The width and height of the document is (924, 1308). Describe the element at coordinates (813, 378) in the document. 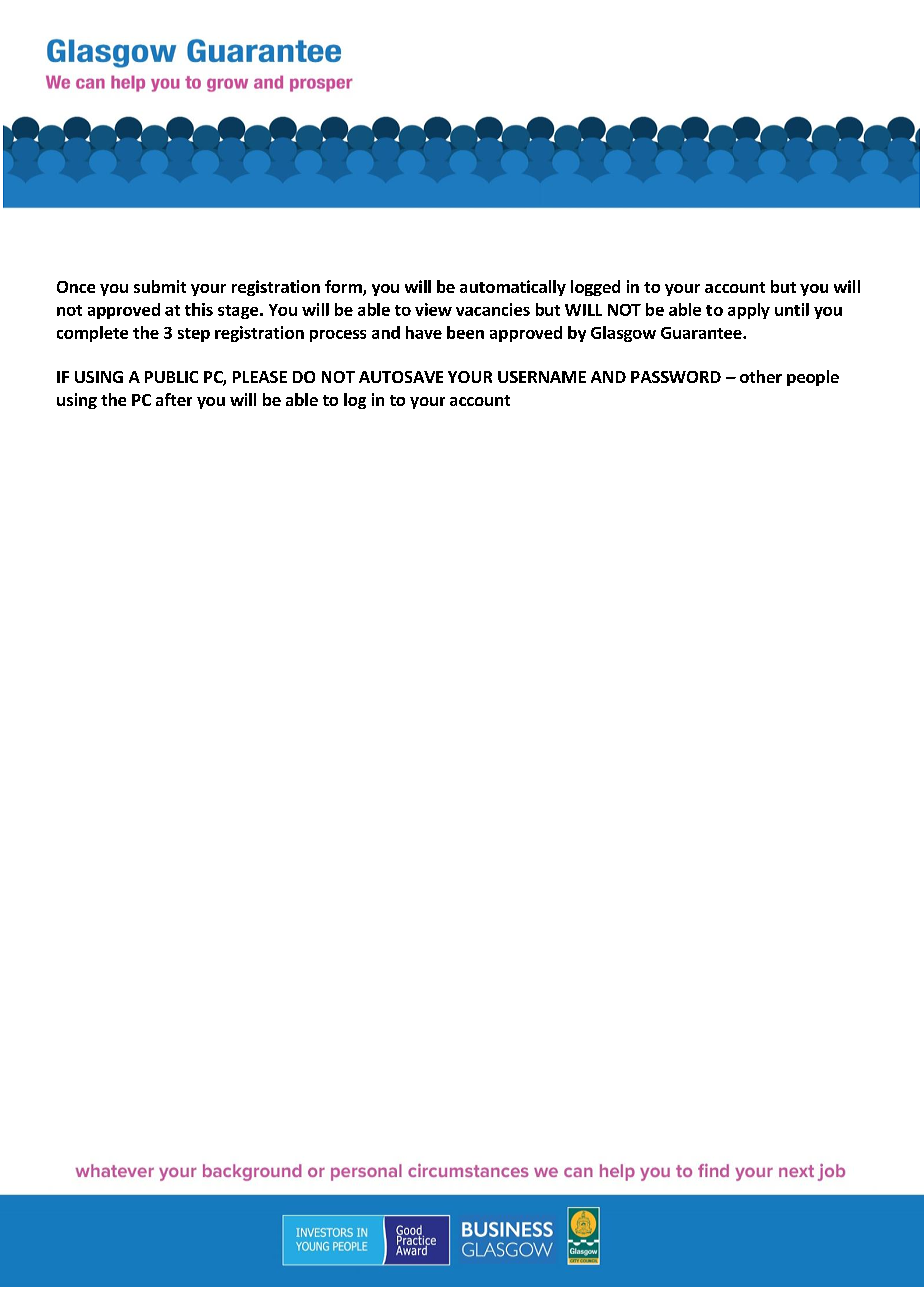

I see `people` at that location.
